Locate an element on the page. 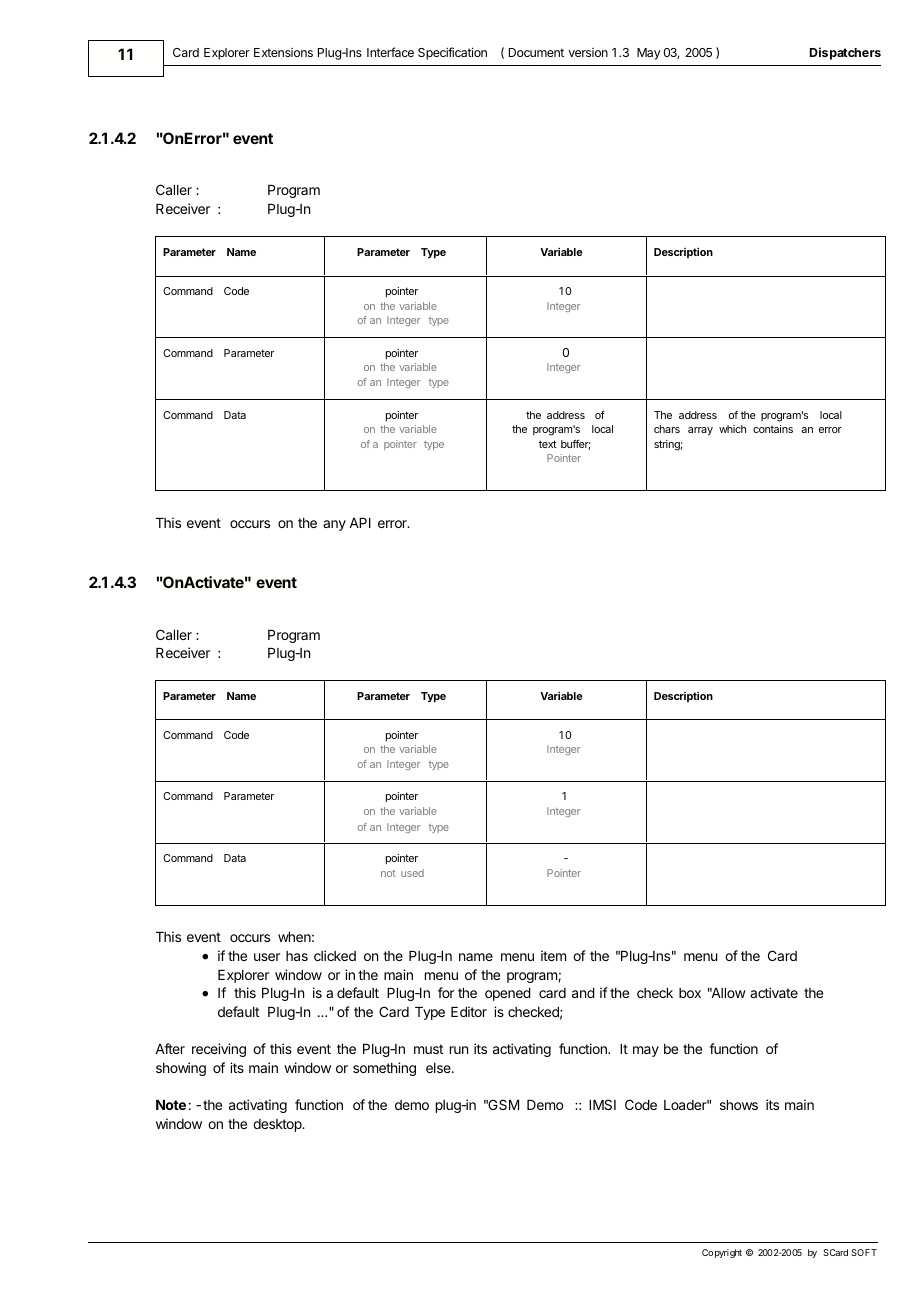 The image size is (924, 1308). Extensions is located at coordinates (283, 52).
